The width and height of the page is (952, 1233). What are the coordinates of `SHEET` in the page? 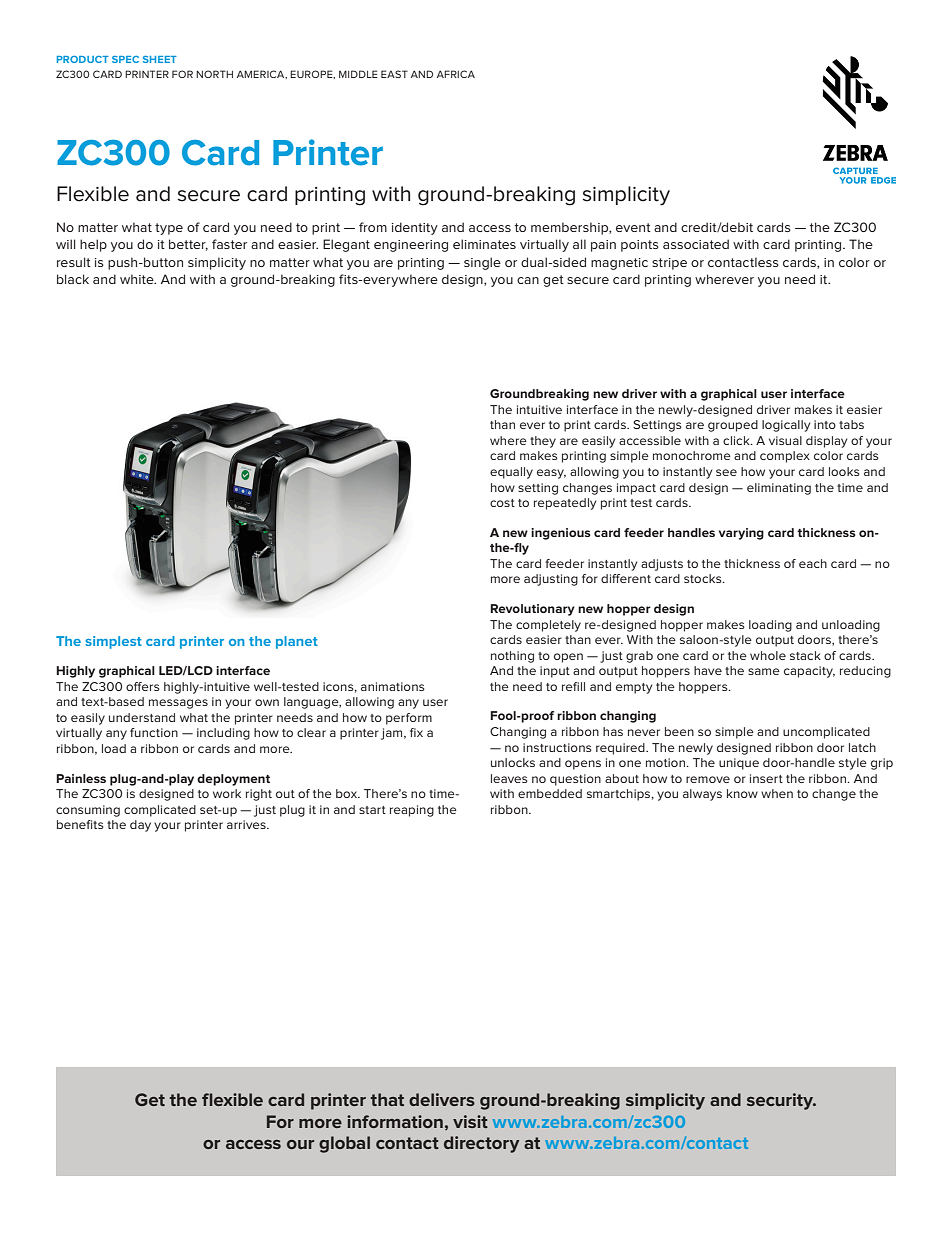 It's located at (160, 59).
